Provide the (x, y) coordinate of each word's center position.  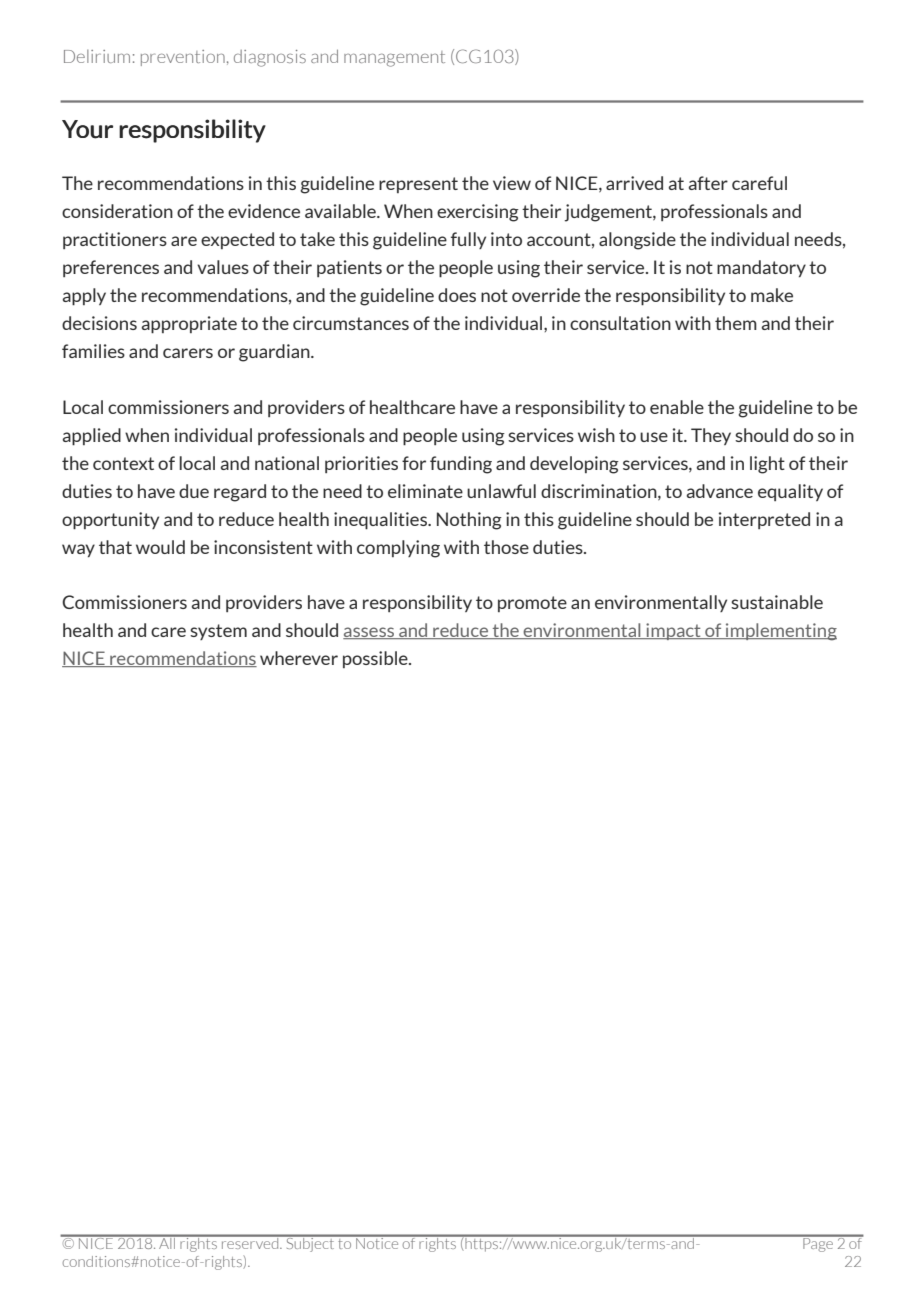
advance (720, 491)
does (457, 295)
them (736, 323)
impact (673, 631)
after (708, 183)
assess (370, 633)
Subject (310, 1243)
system (218, 632)
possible (376, 659)
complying (398, 549)
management (394, 59)
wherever (299, 658)
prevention (183, 58)
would (160, 547)
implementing (780, 632)
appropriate (189, 325)
